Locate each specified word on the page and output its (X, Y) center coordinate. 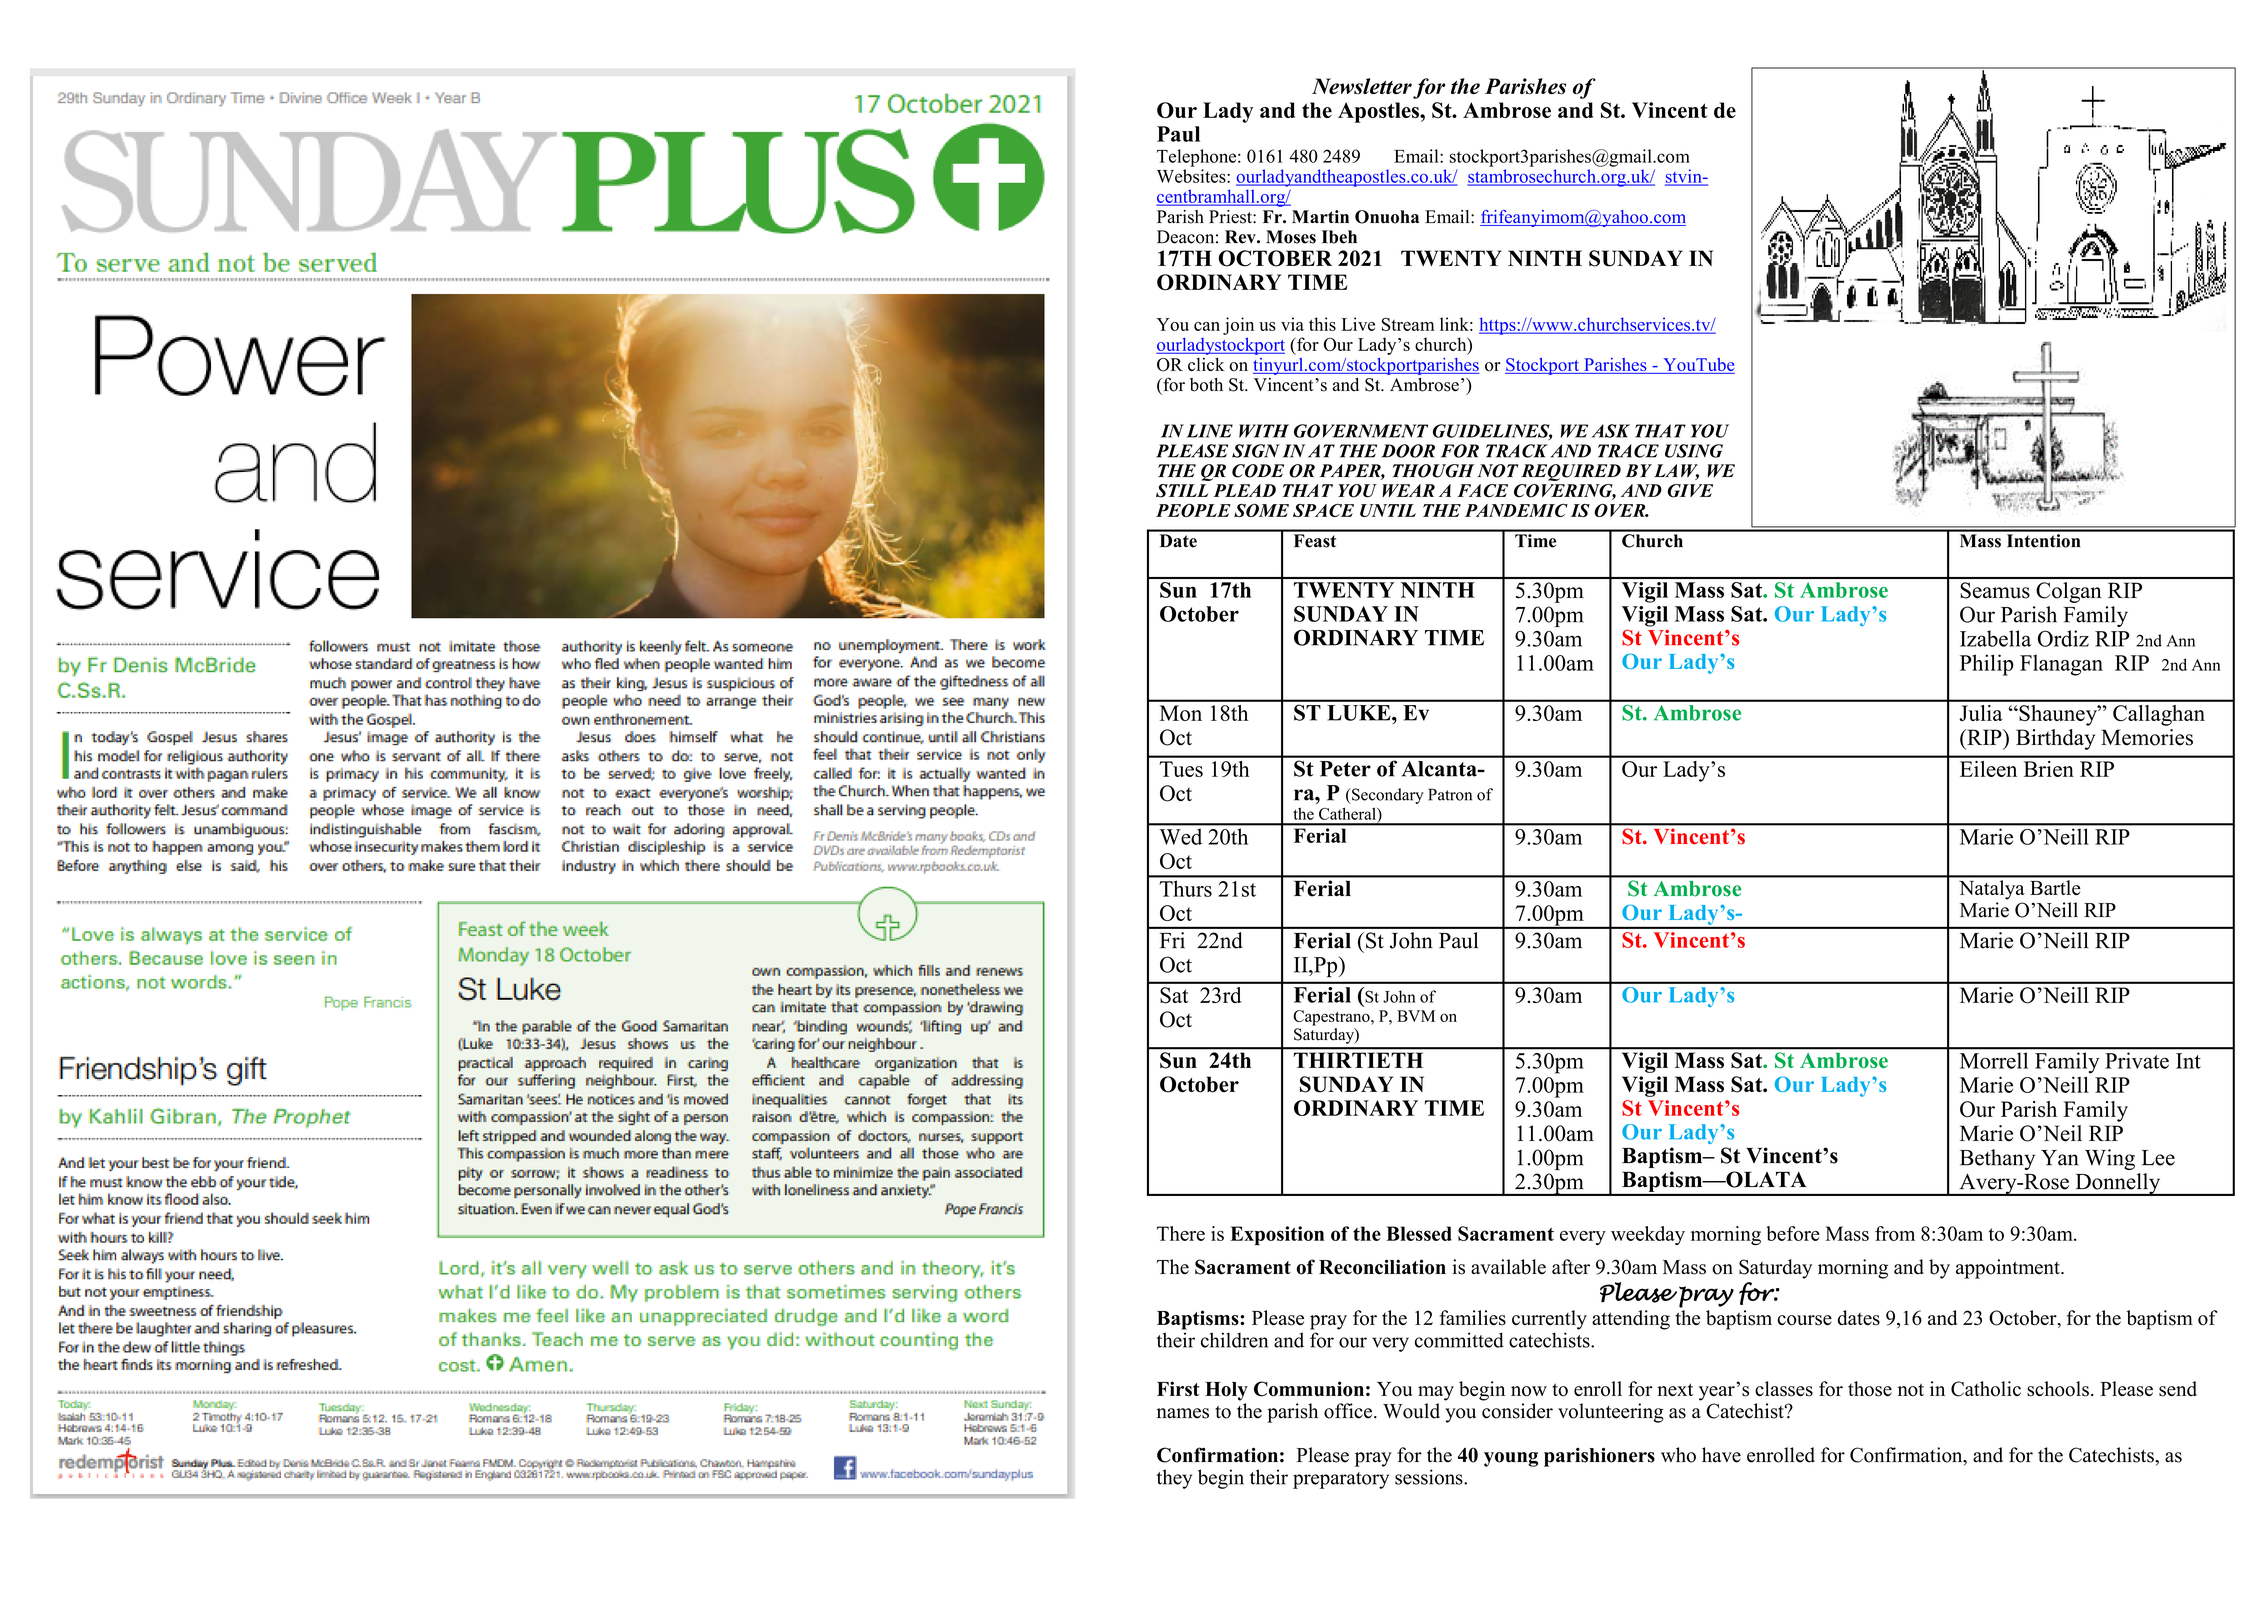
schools (2058, 1389)
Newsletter (1362, 86)
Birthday (2055, 739)
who (1678, 1455)
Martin (1320, 216)
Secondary (1387, 796)
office (1348, 1411)
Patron (1450, 794)
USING (1694, 451)
